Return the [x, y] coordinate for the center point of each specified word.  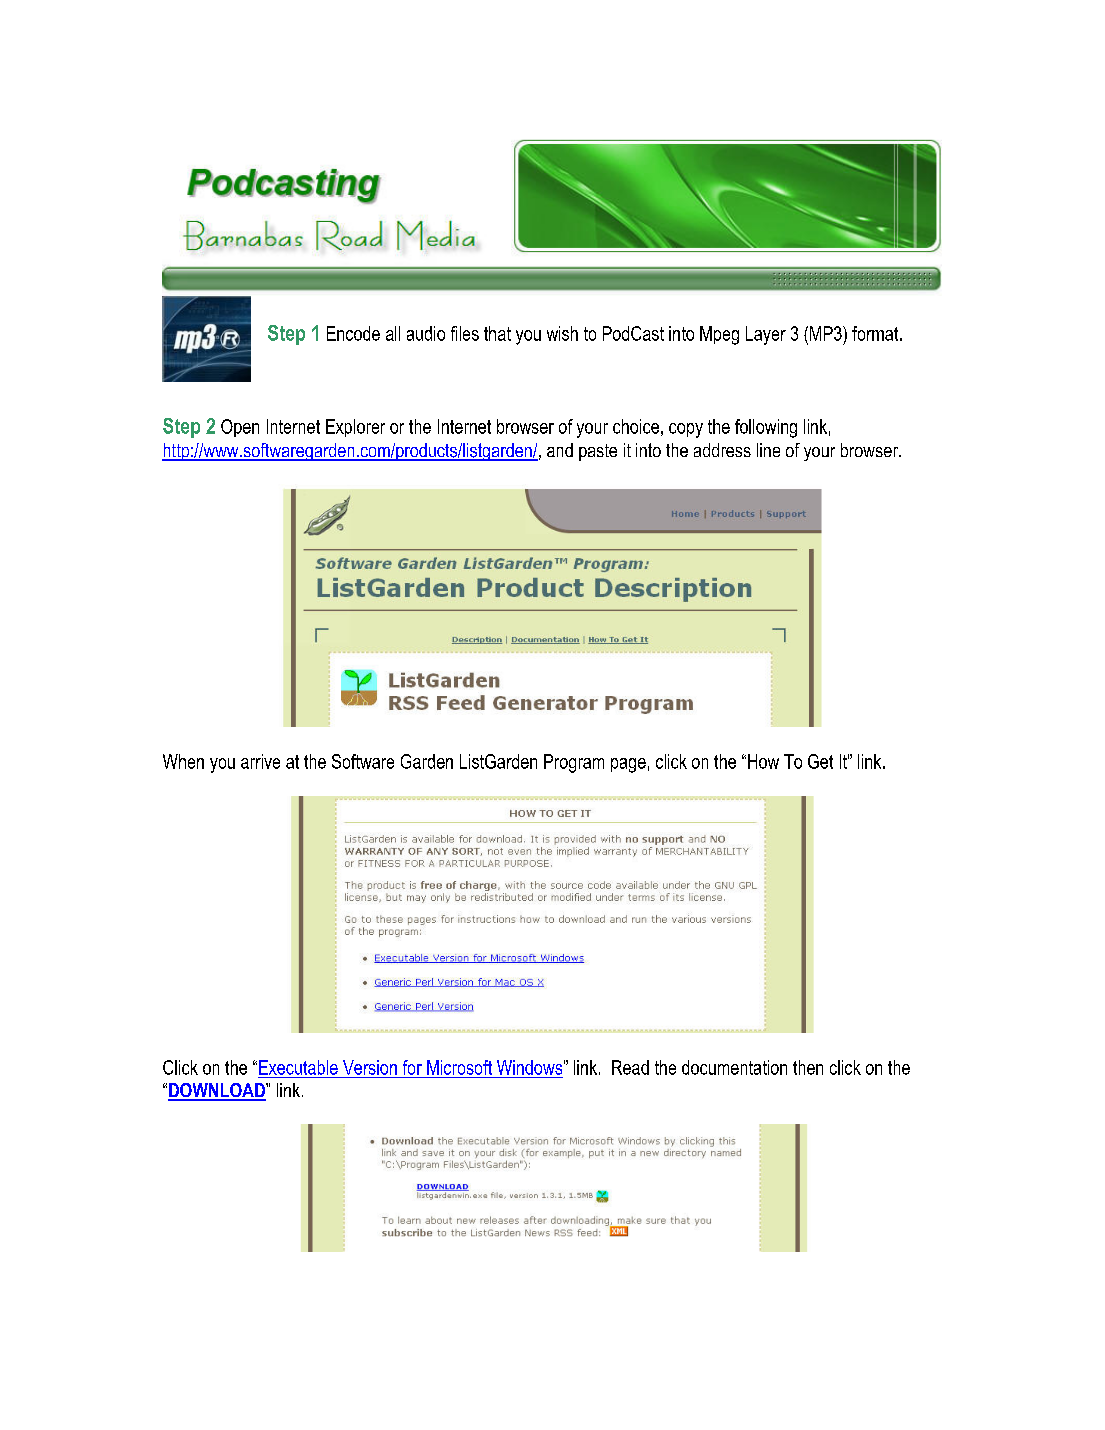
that [497, 333]
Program [574, 763]
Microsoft [459, 1067]
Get [820, 761]
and [560, 450]
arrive [260, 761]
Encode [353, 333]
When [183, 761]
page [628, 765]
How [763, 761]
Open [240, 428]
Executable [298, 1067]
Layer [766, 335]
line [768, 450]
